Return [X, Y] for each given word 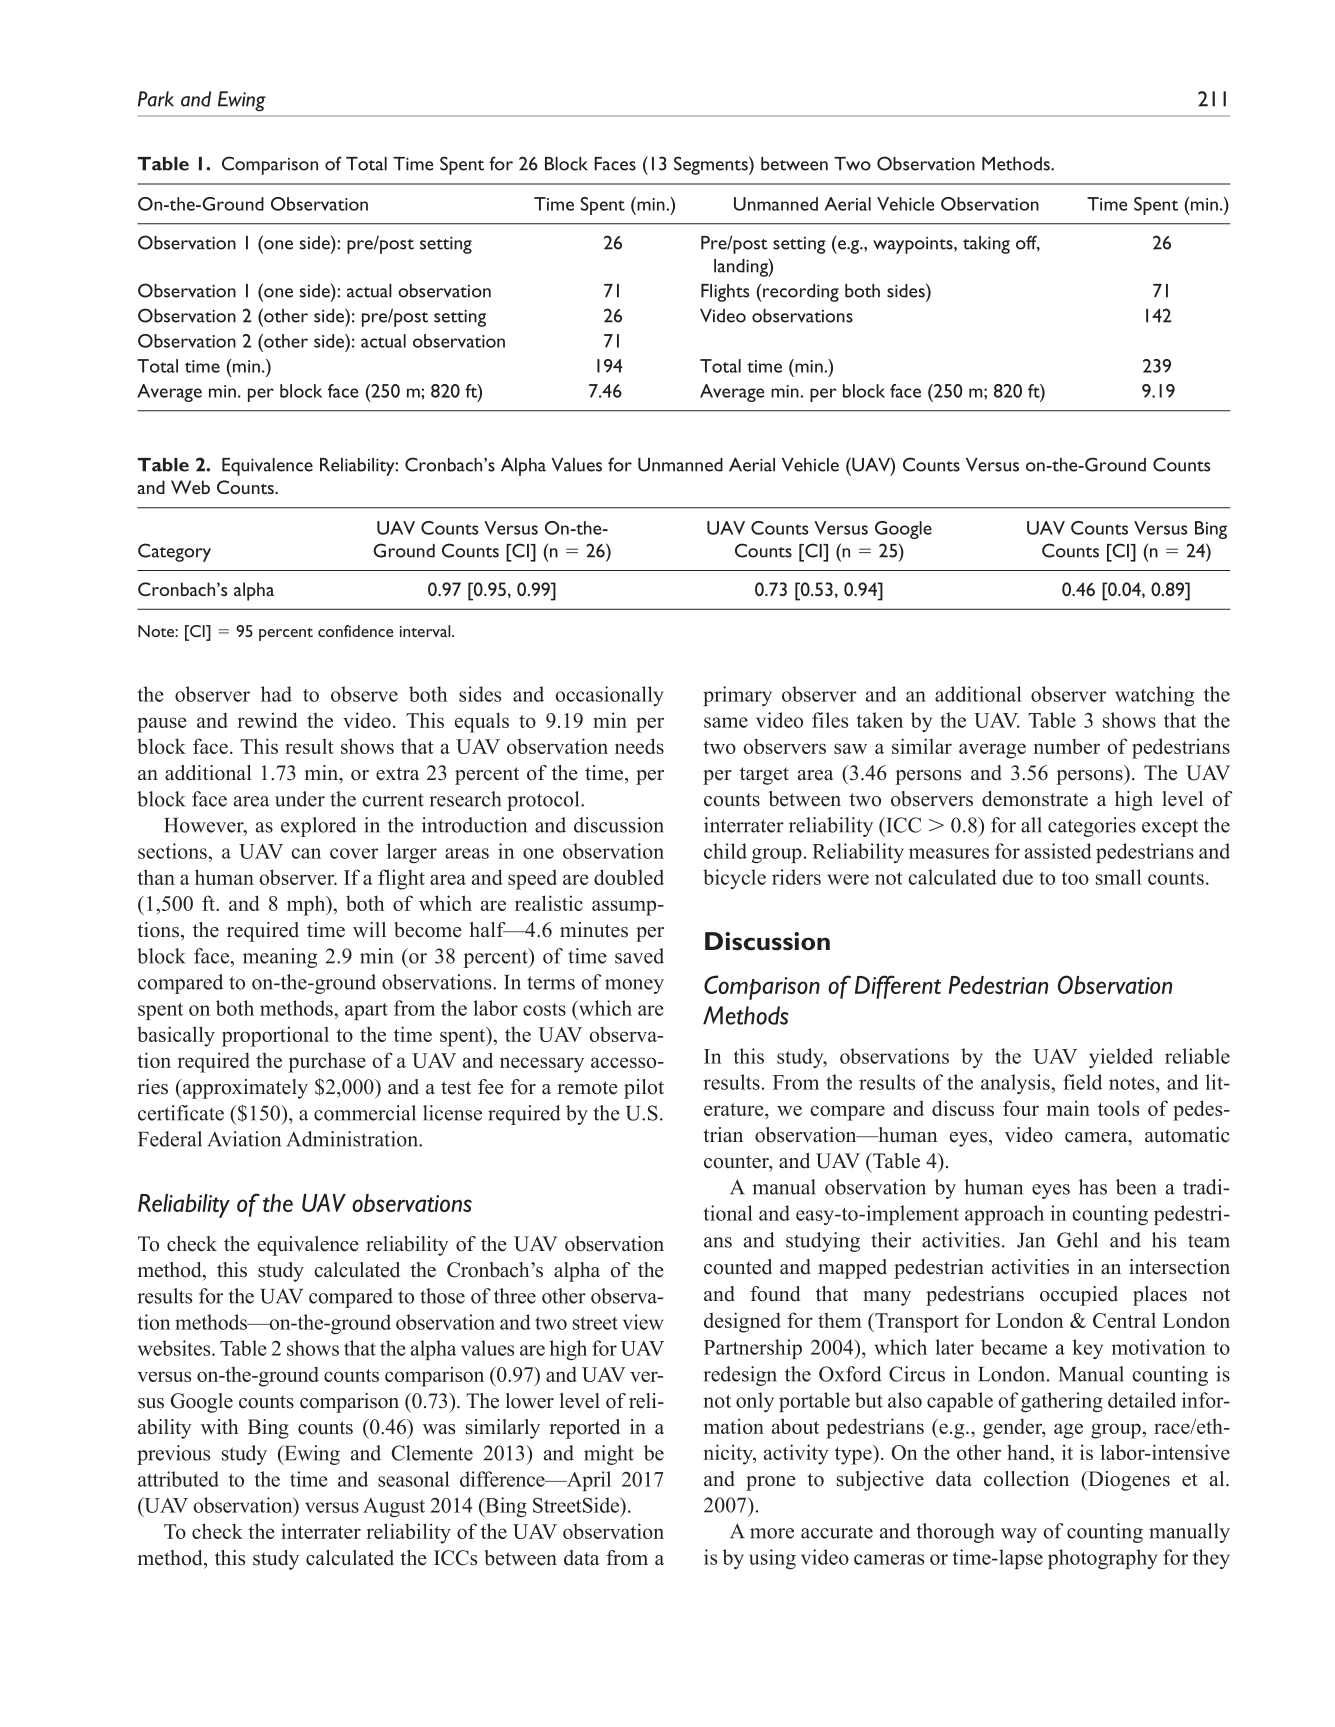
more [772, 1533]
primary [737, 696]
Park [156, 99]
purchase [327, 1062]
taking [986, 245]
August [394, 1507]
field [1082, 1082]
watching [1154, 696]
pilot [644, 1089]
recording [800, 293]
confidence [356, 631]
